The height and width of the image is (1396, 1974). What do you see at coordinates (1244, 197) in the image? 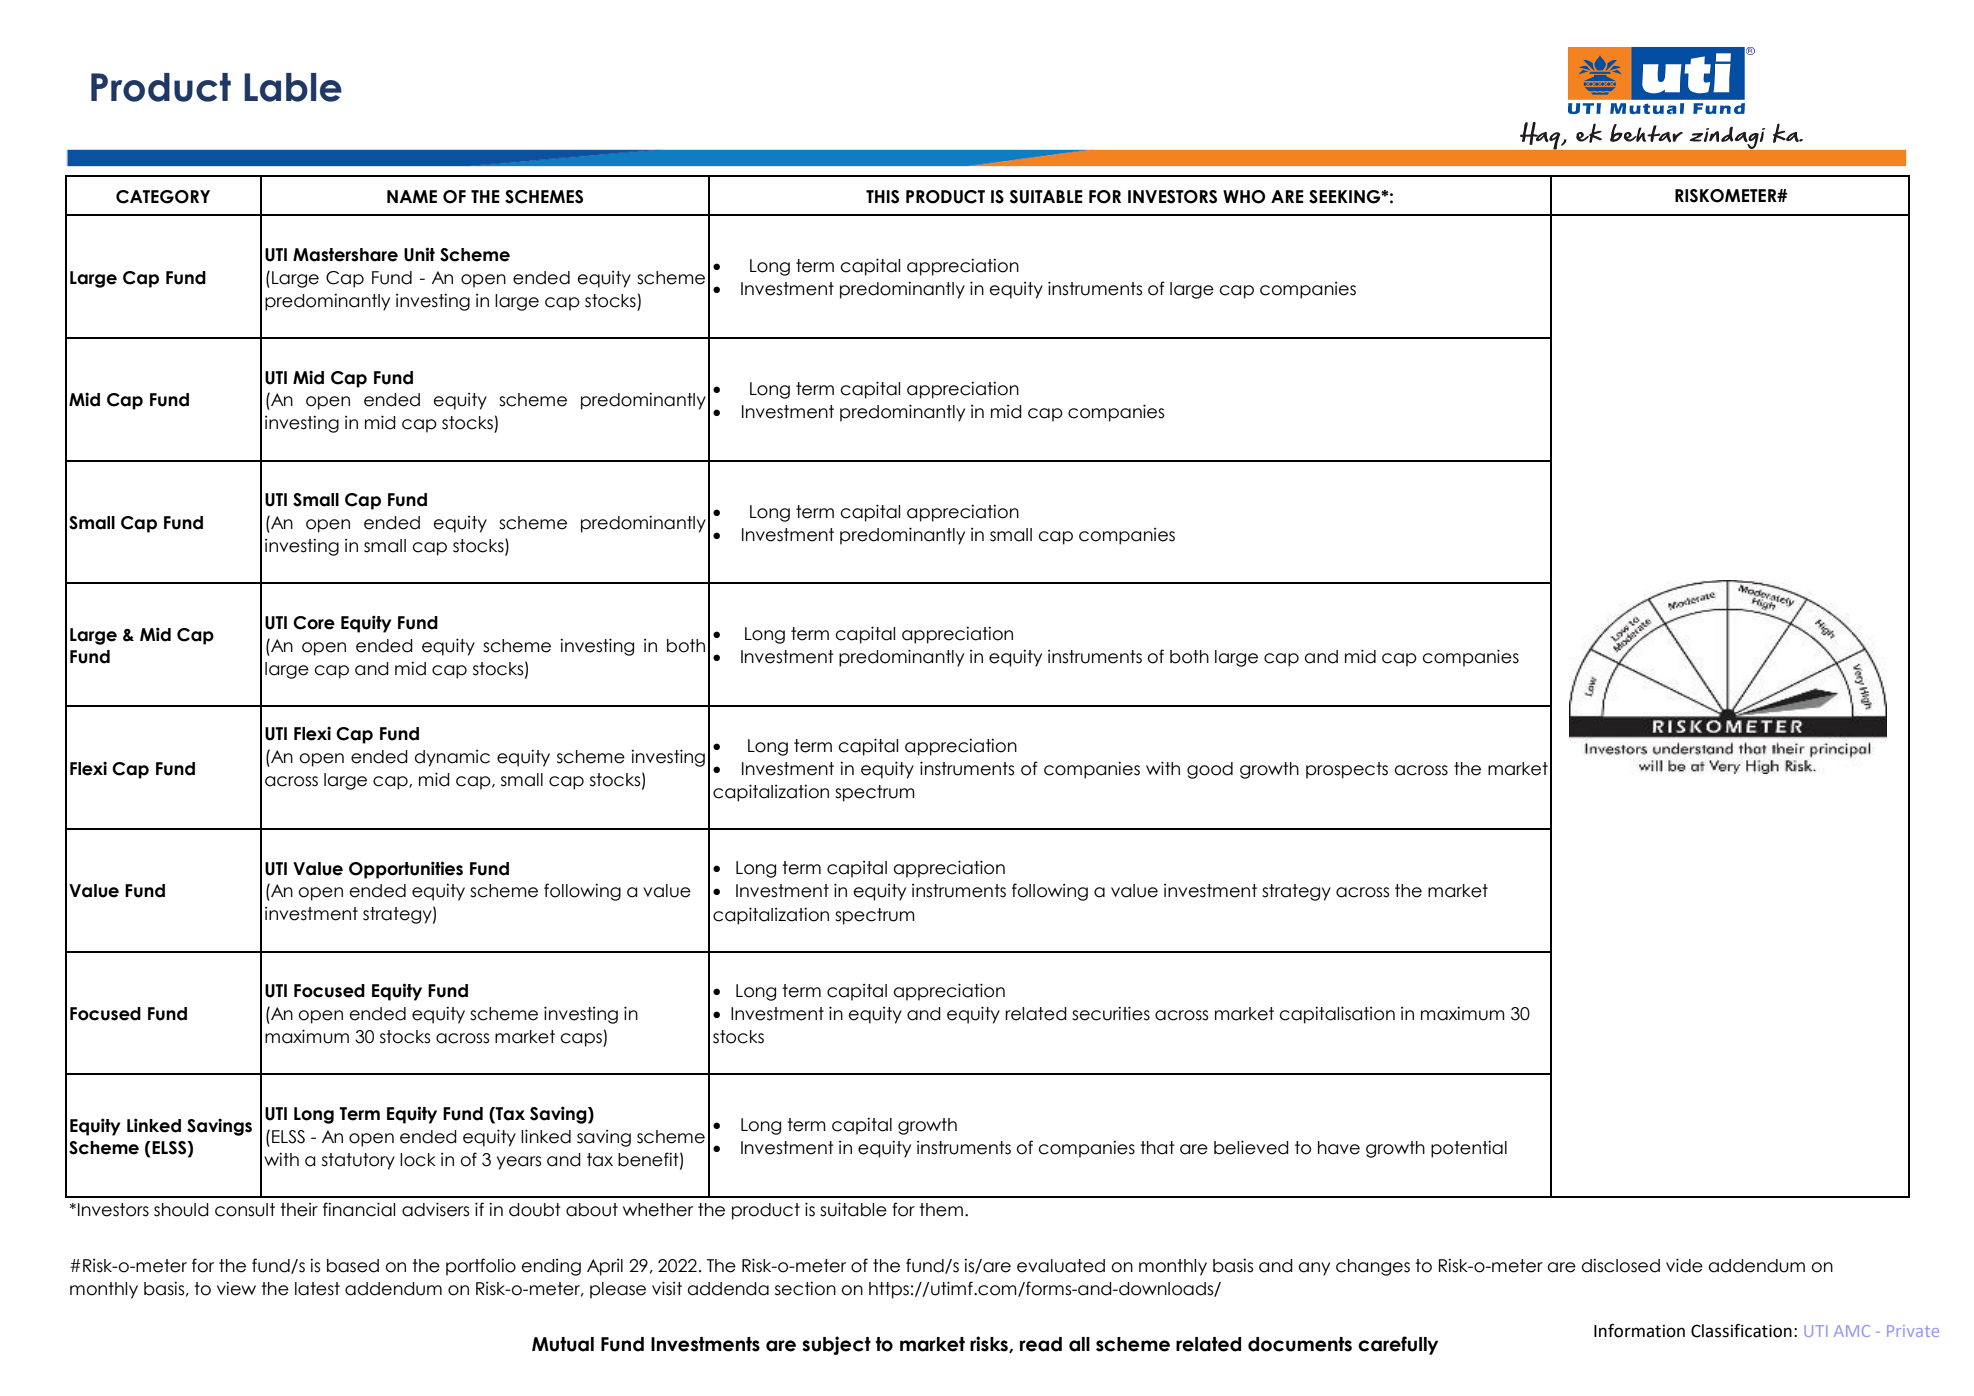
I see `WHO` at bounding box center [1244, 197].
